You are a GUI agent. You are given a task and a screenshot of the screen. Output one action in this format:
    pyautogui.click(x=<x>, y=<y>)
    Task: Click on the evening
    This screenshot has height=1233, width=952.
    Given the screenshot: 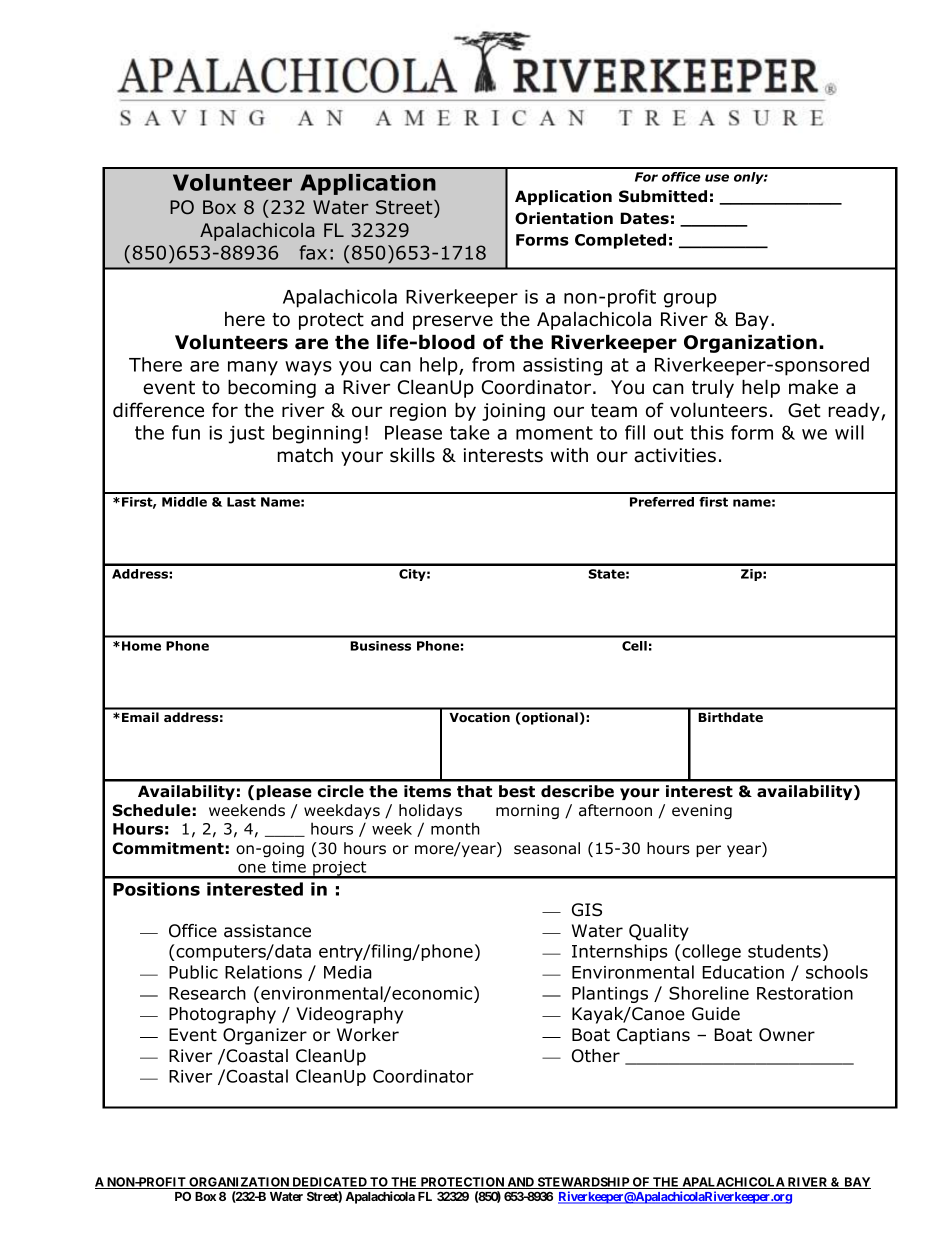 What is the action you would take?
    pyautogui.click(x=702, y=811)
